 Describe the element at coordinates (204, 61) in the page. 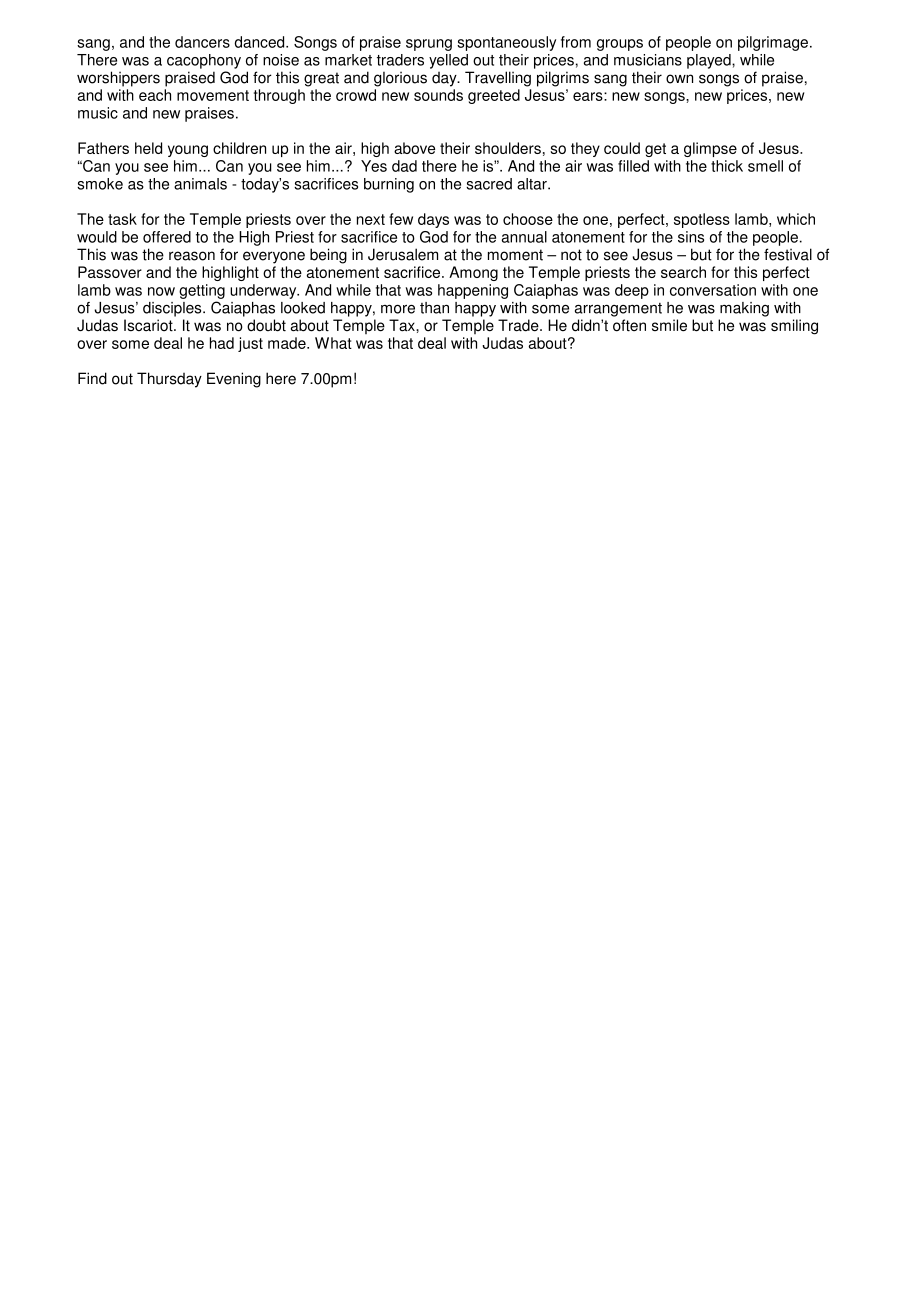

I see `cacophony` at that location.
